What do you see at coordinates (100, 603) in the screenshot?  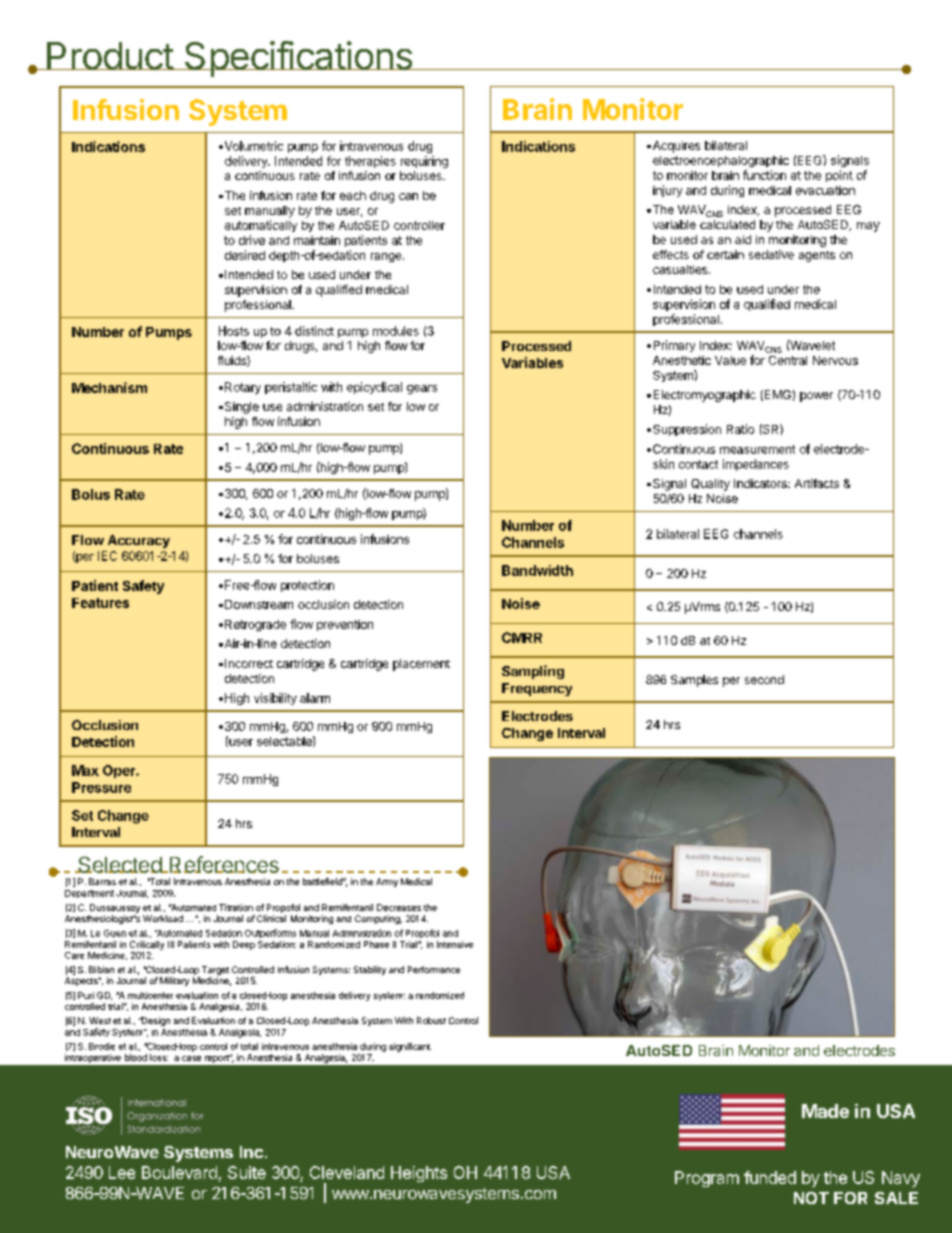 I see `Features` at bounding box center [100, 603].
